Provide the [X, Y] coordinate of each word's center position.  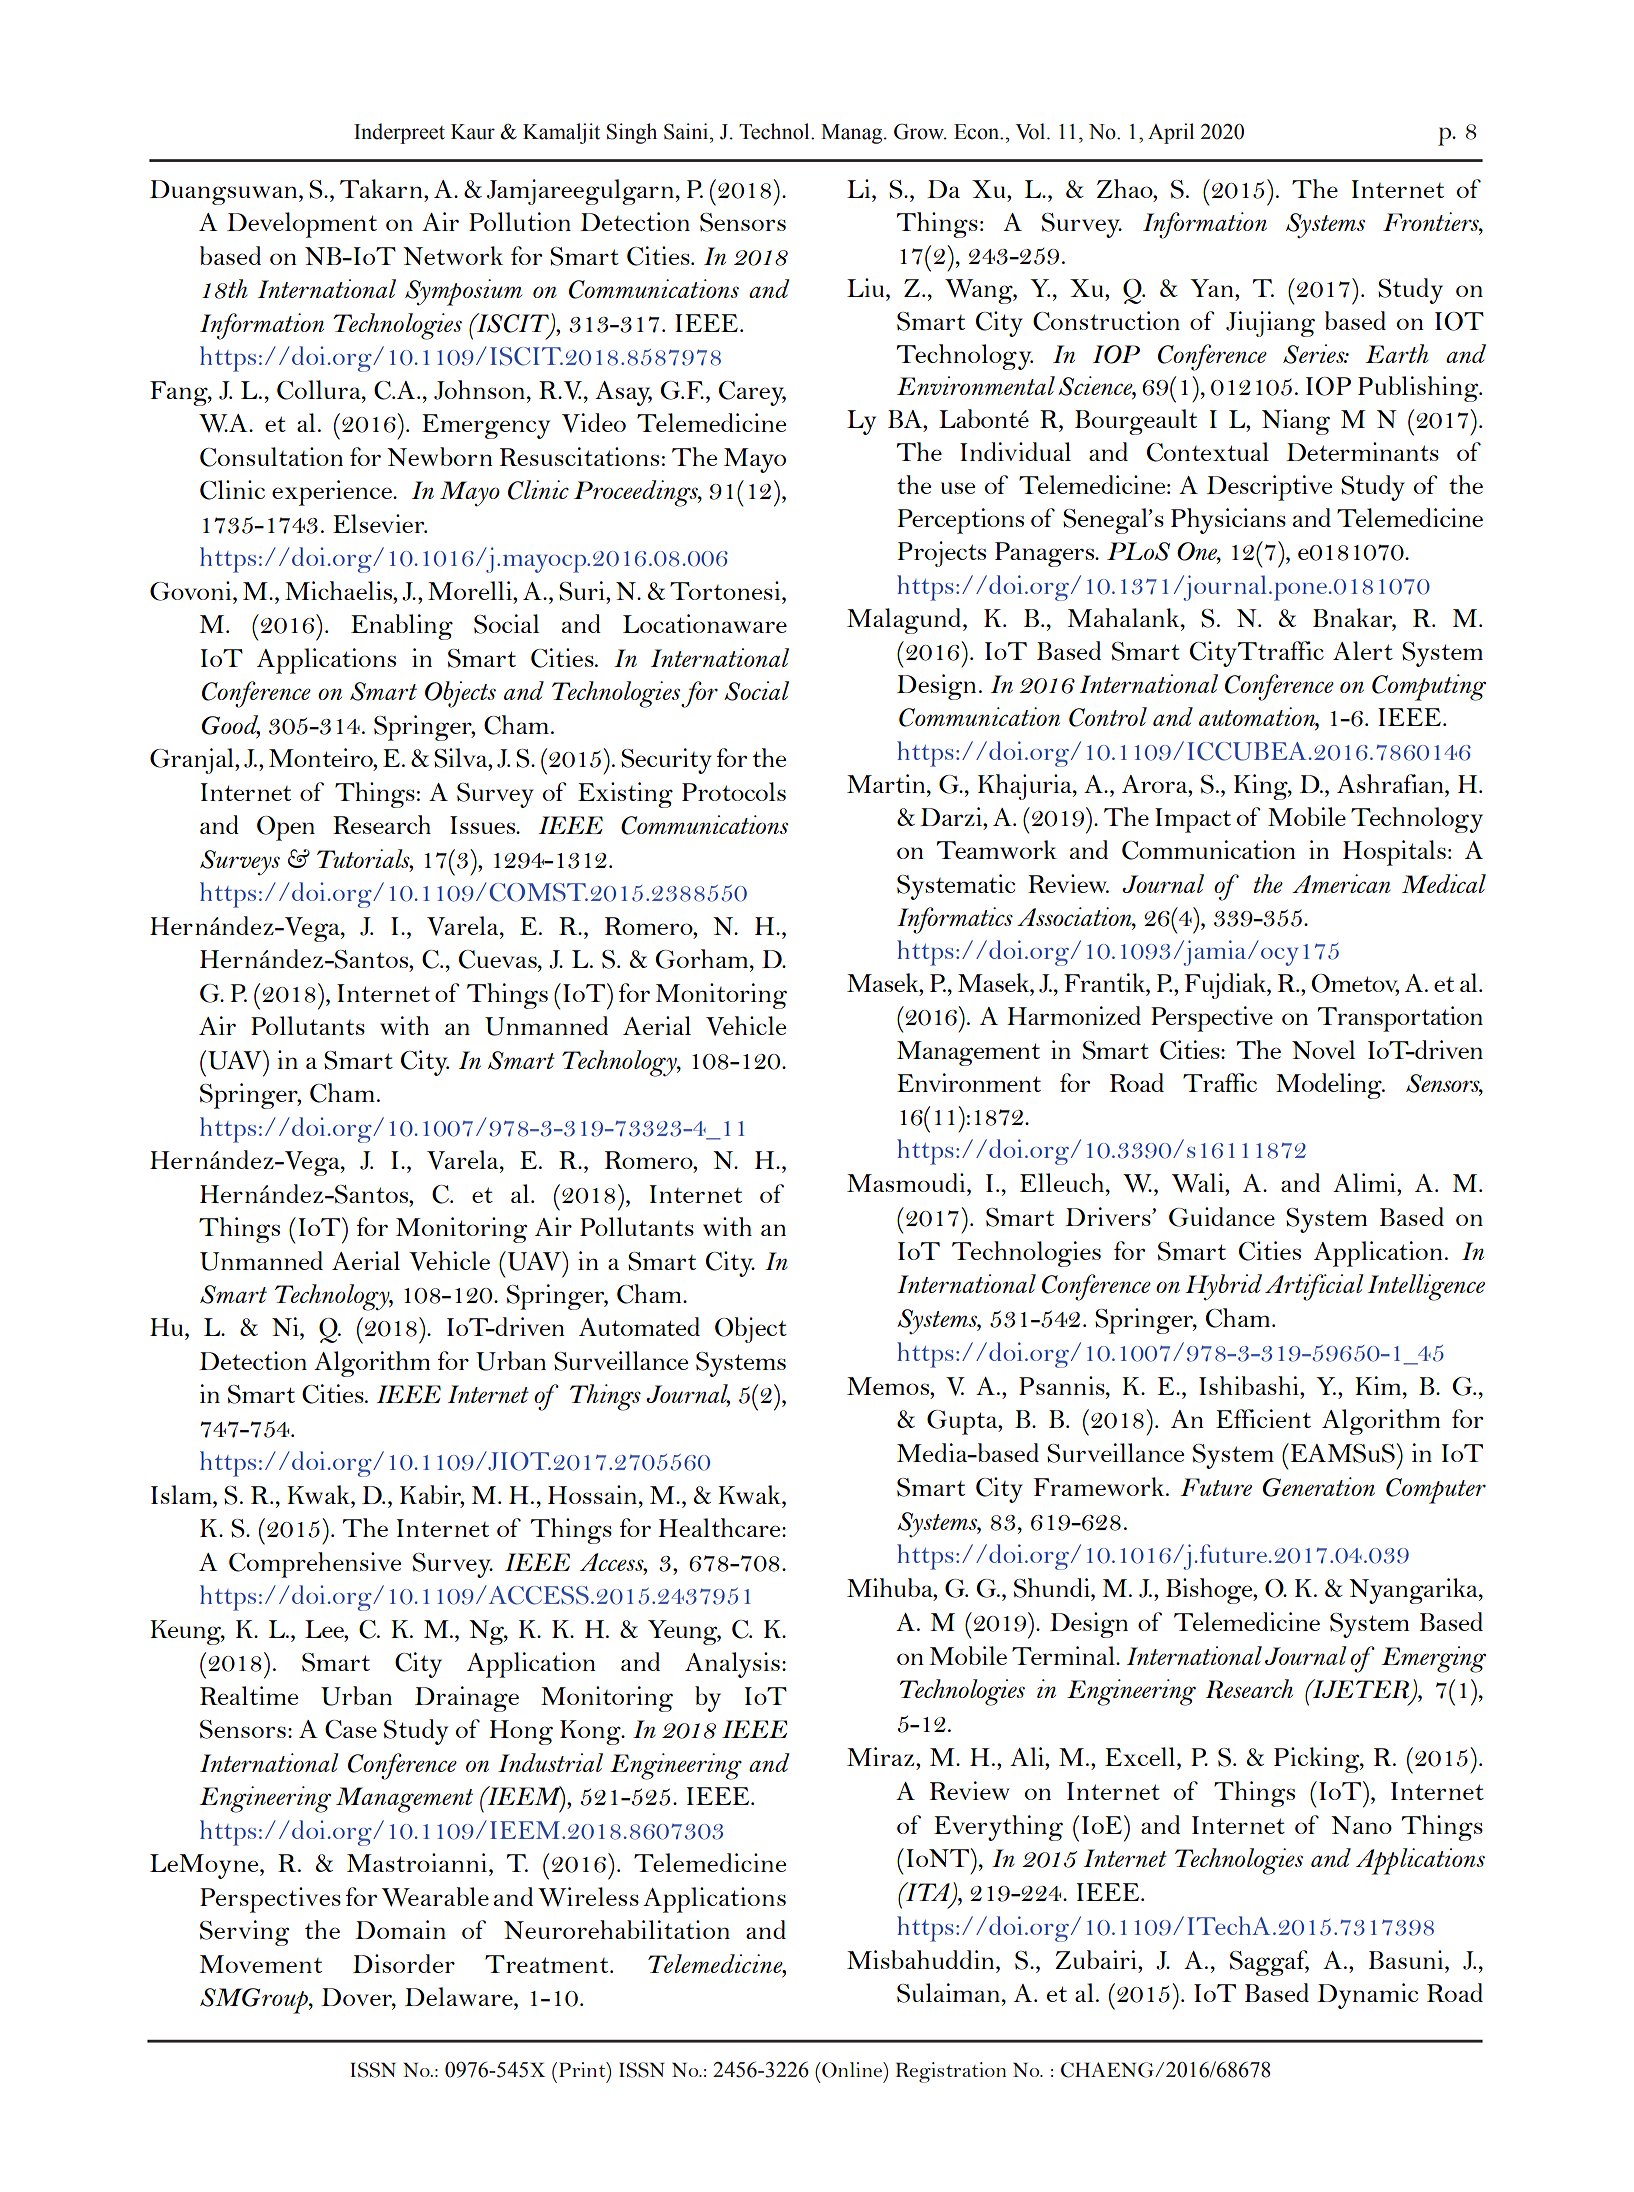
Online [852, 2070]
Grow [920, 131]
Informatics [955, 920]
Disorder [404, 1963]
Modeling [1330, 1086]
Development [302, 225]
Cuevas [499, 959]
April [1171, 133]
